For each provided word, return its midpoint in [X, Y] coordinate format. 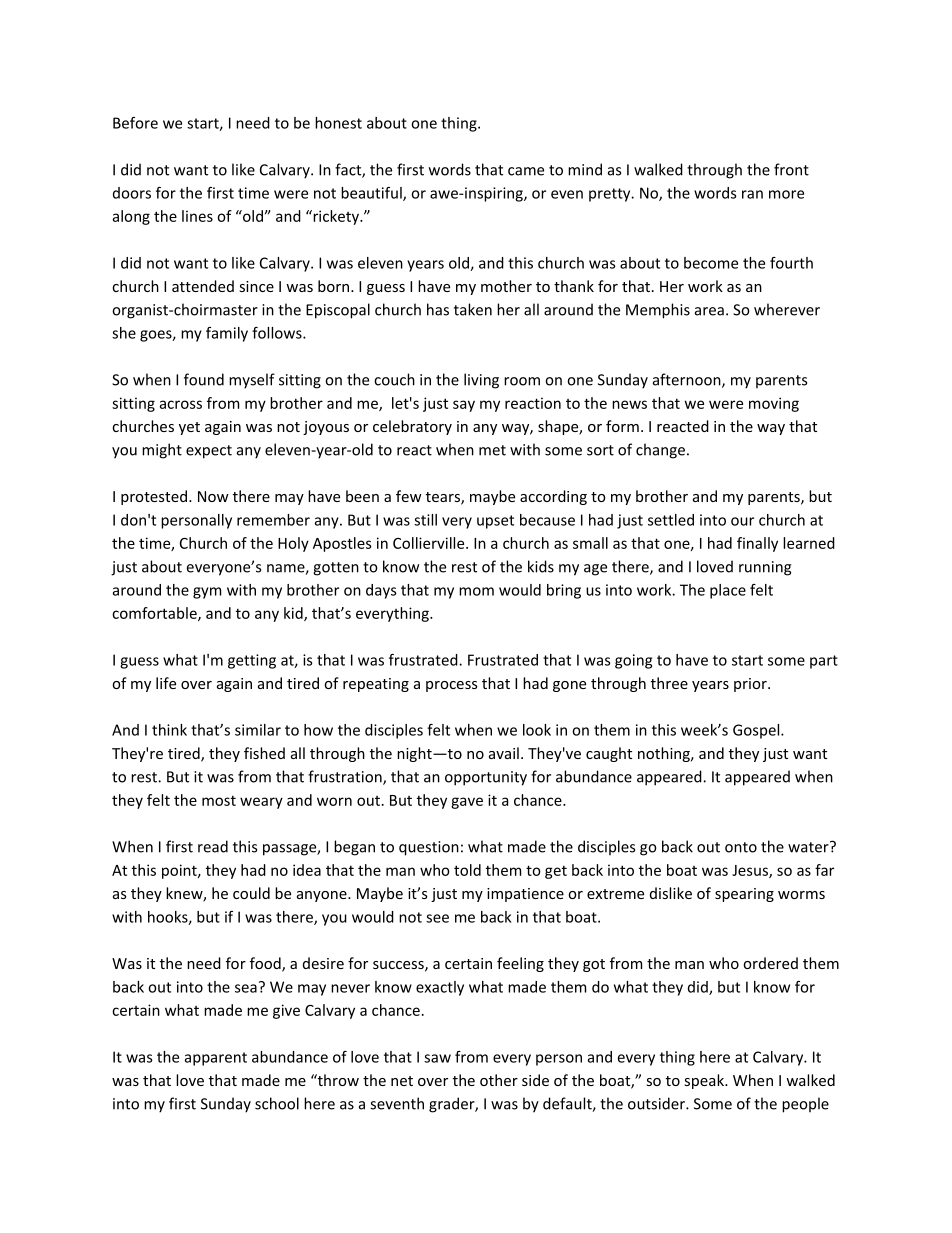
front [791, 169]
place [728, 591]
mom [476, 591]
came [526, 171]
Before [135, 123]
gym [207, 593]
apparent [216, 1059]
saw [437, 1058]
